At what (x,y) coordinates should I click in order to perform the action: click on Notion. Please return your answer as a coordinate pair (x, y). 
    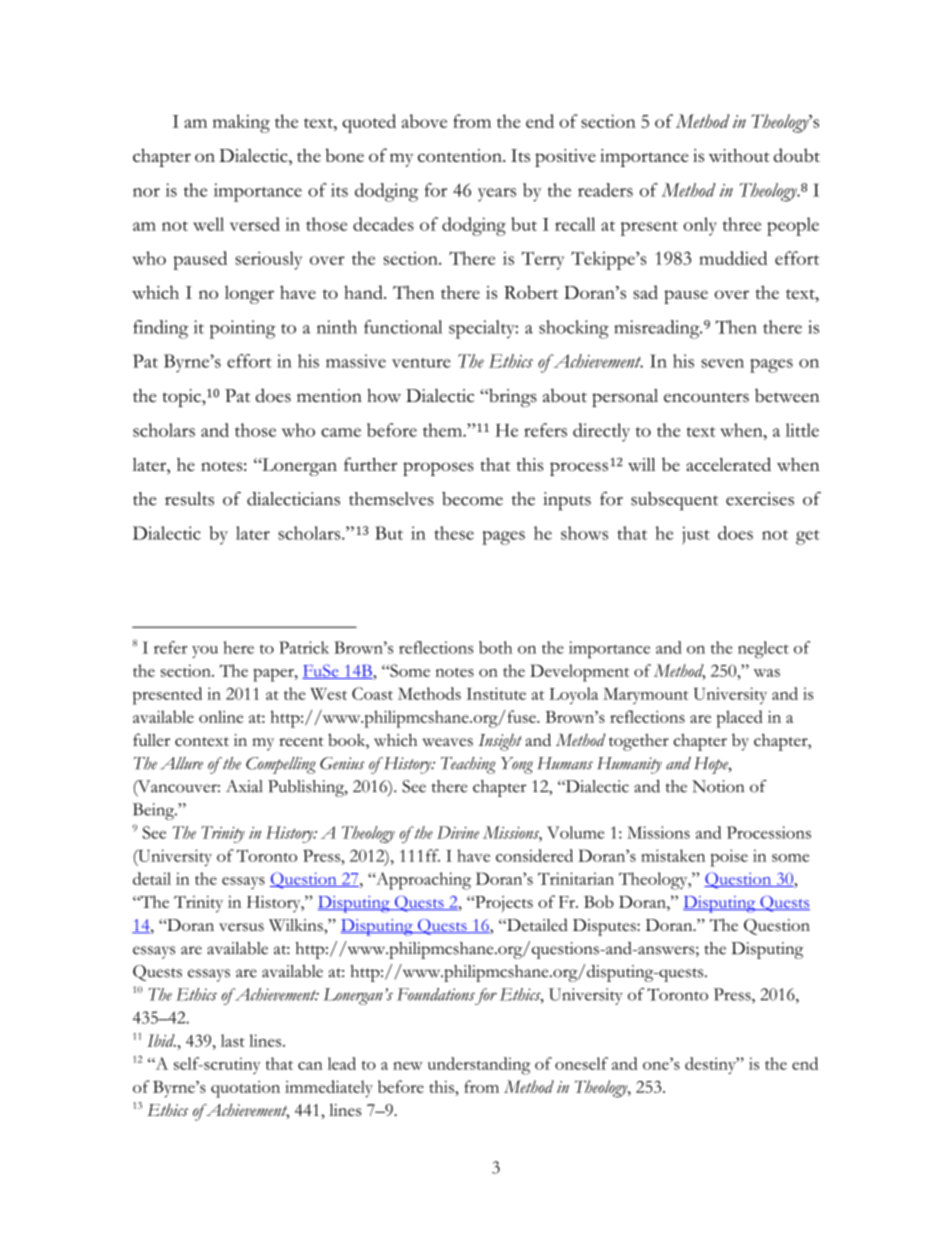
    Looking at the image, I should click on (718, 786).
